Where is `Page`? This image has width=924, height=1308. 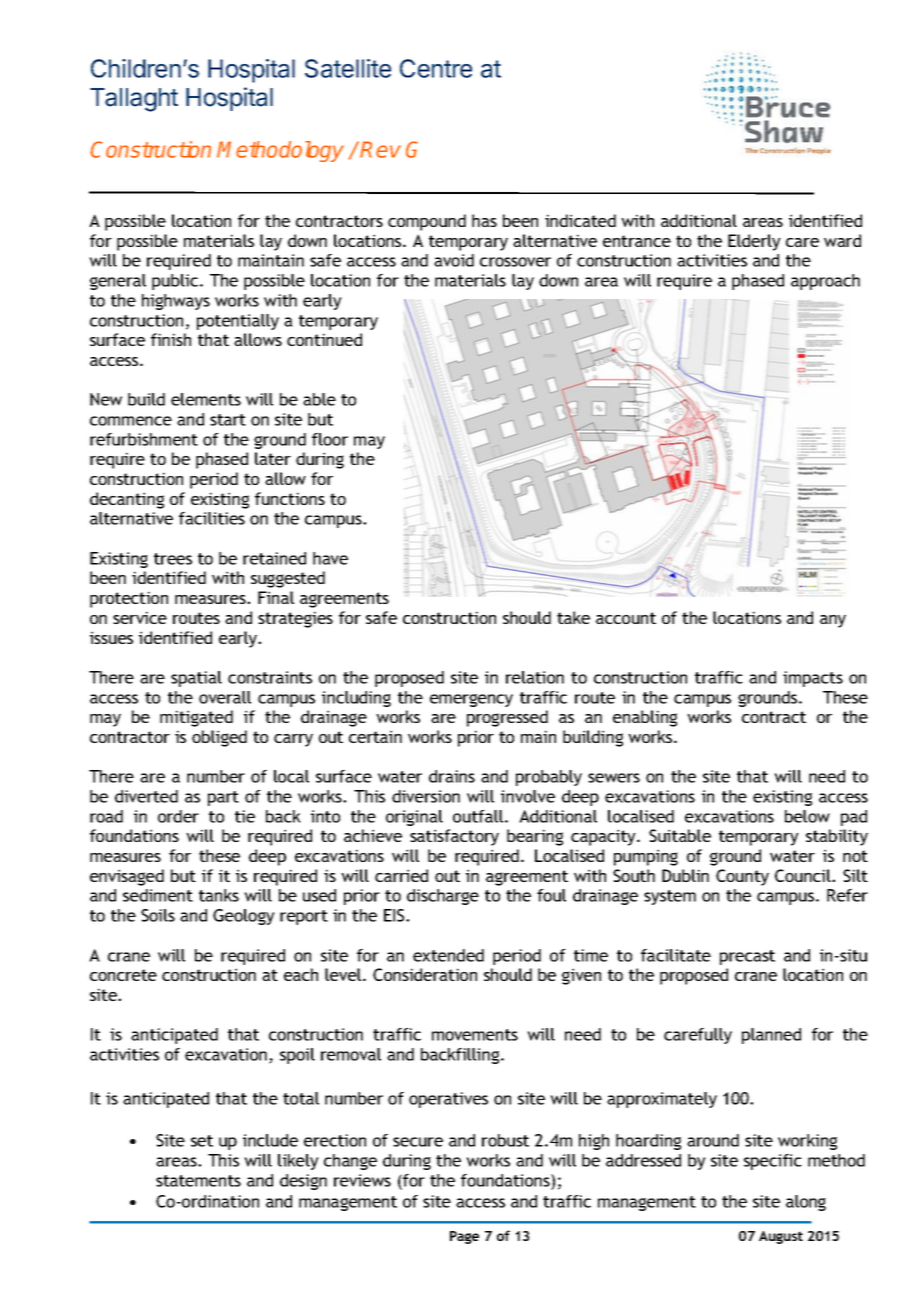
Page is located at coordinates (464, 1237).
